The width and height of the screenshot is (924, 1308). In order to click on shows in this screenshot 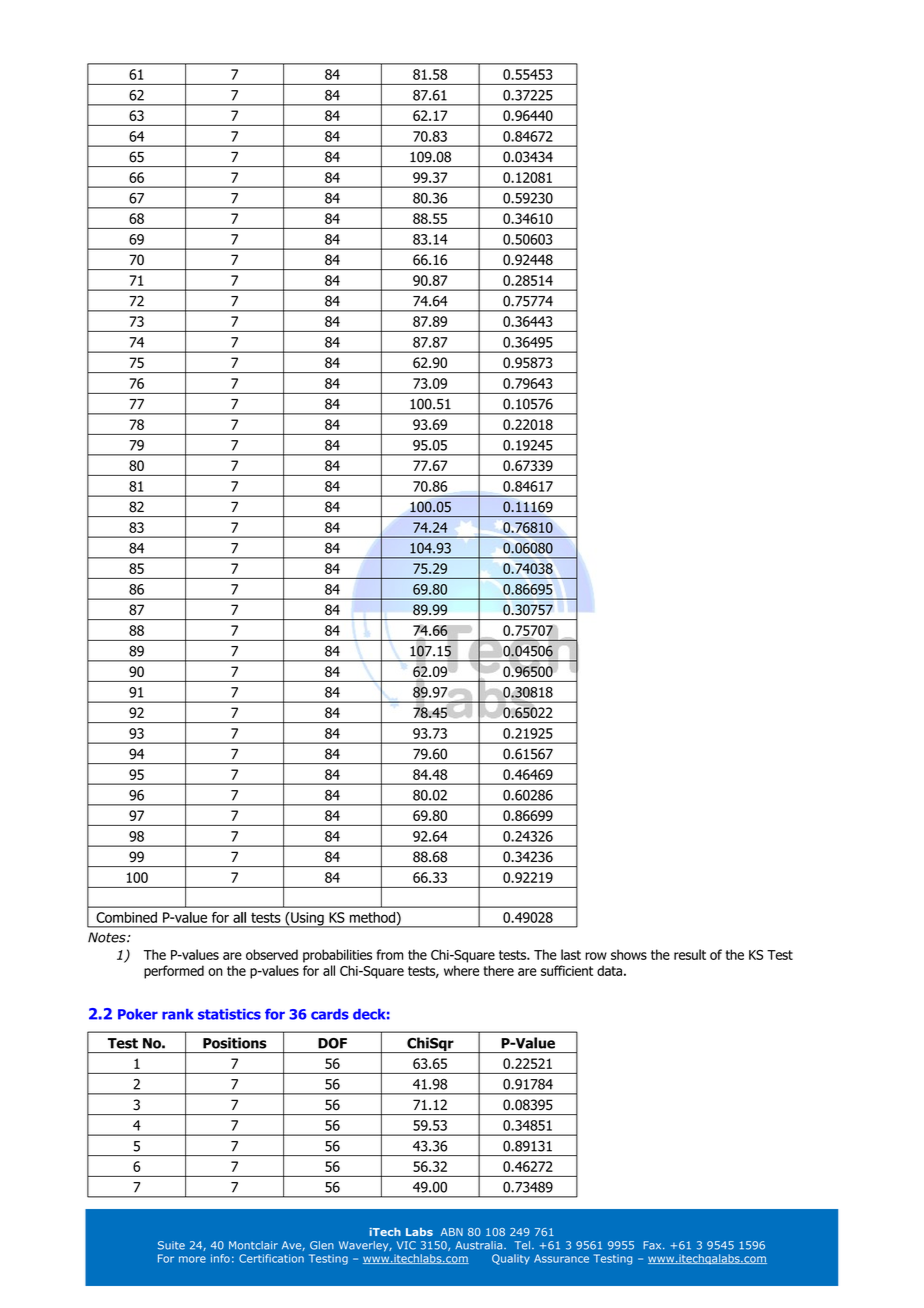, I will do `click(629, 954)`.
